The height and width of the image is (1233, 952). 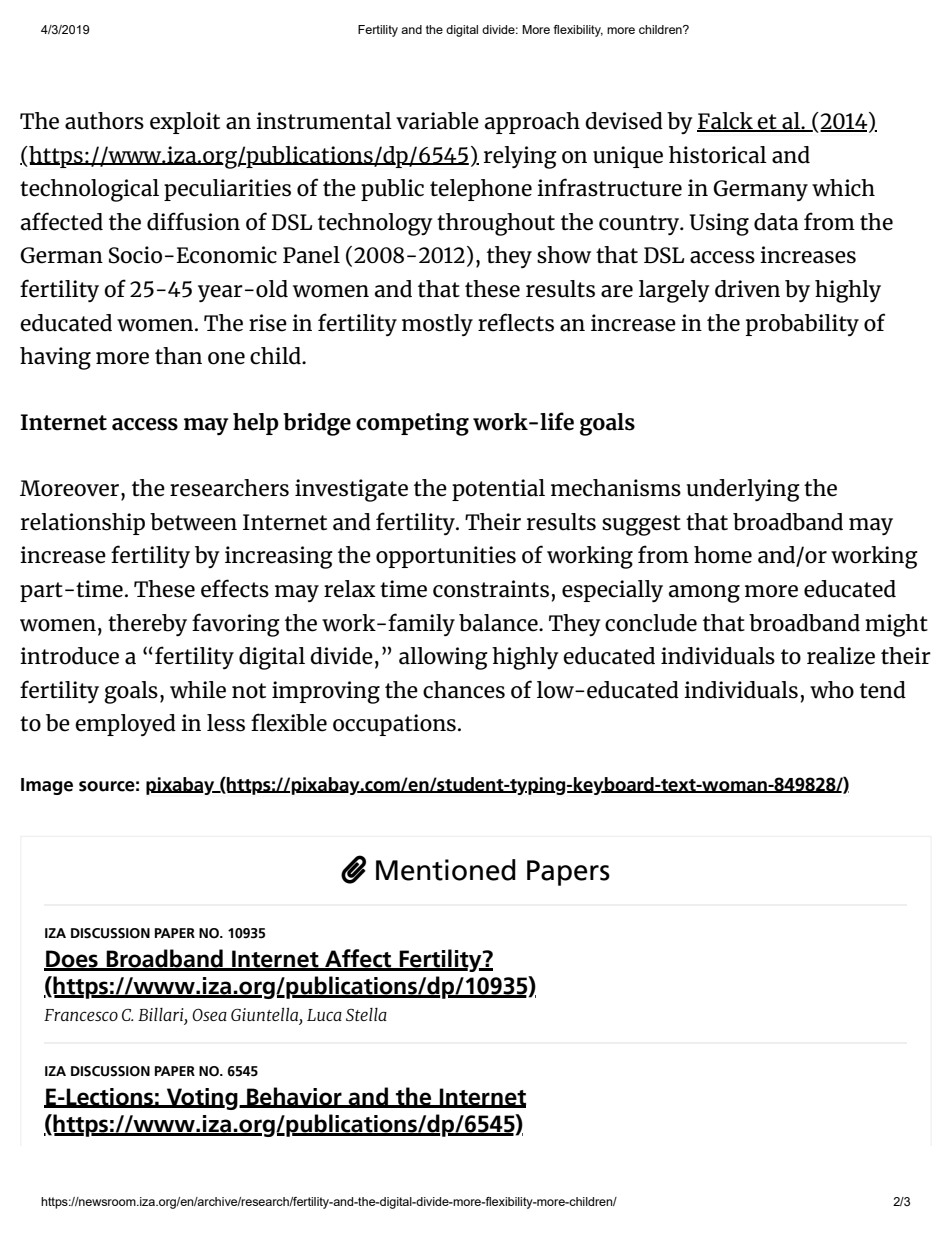 I want to click on employed, so click(x=125, y=725).
